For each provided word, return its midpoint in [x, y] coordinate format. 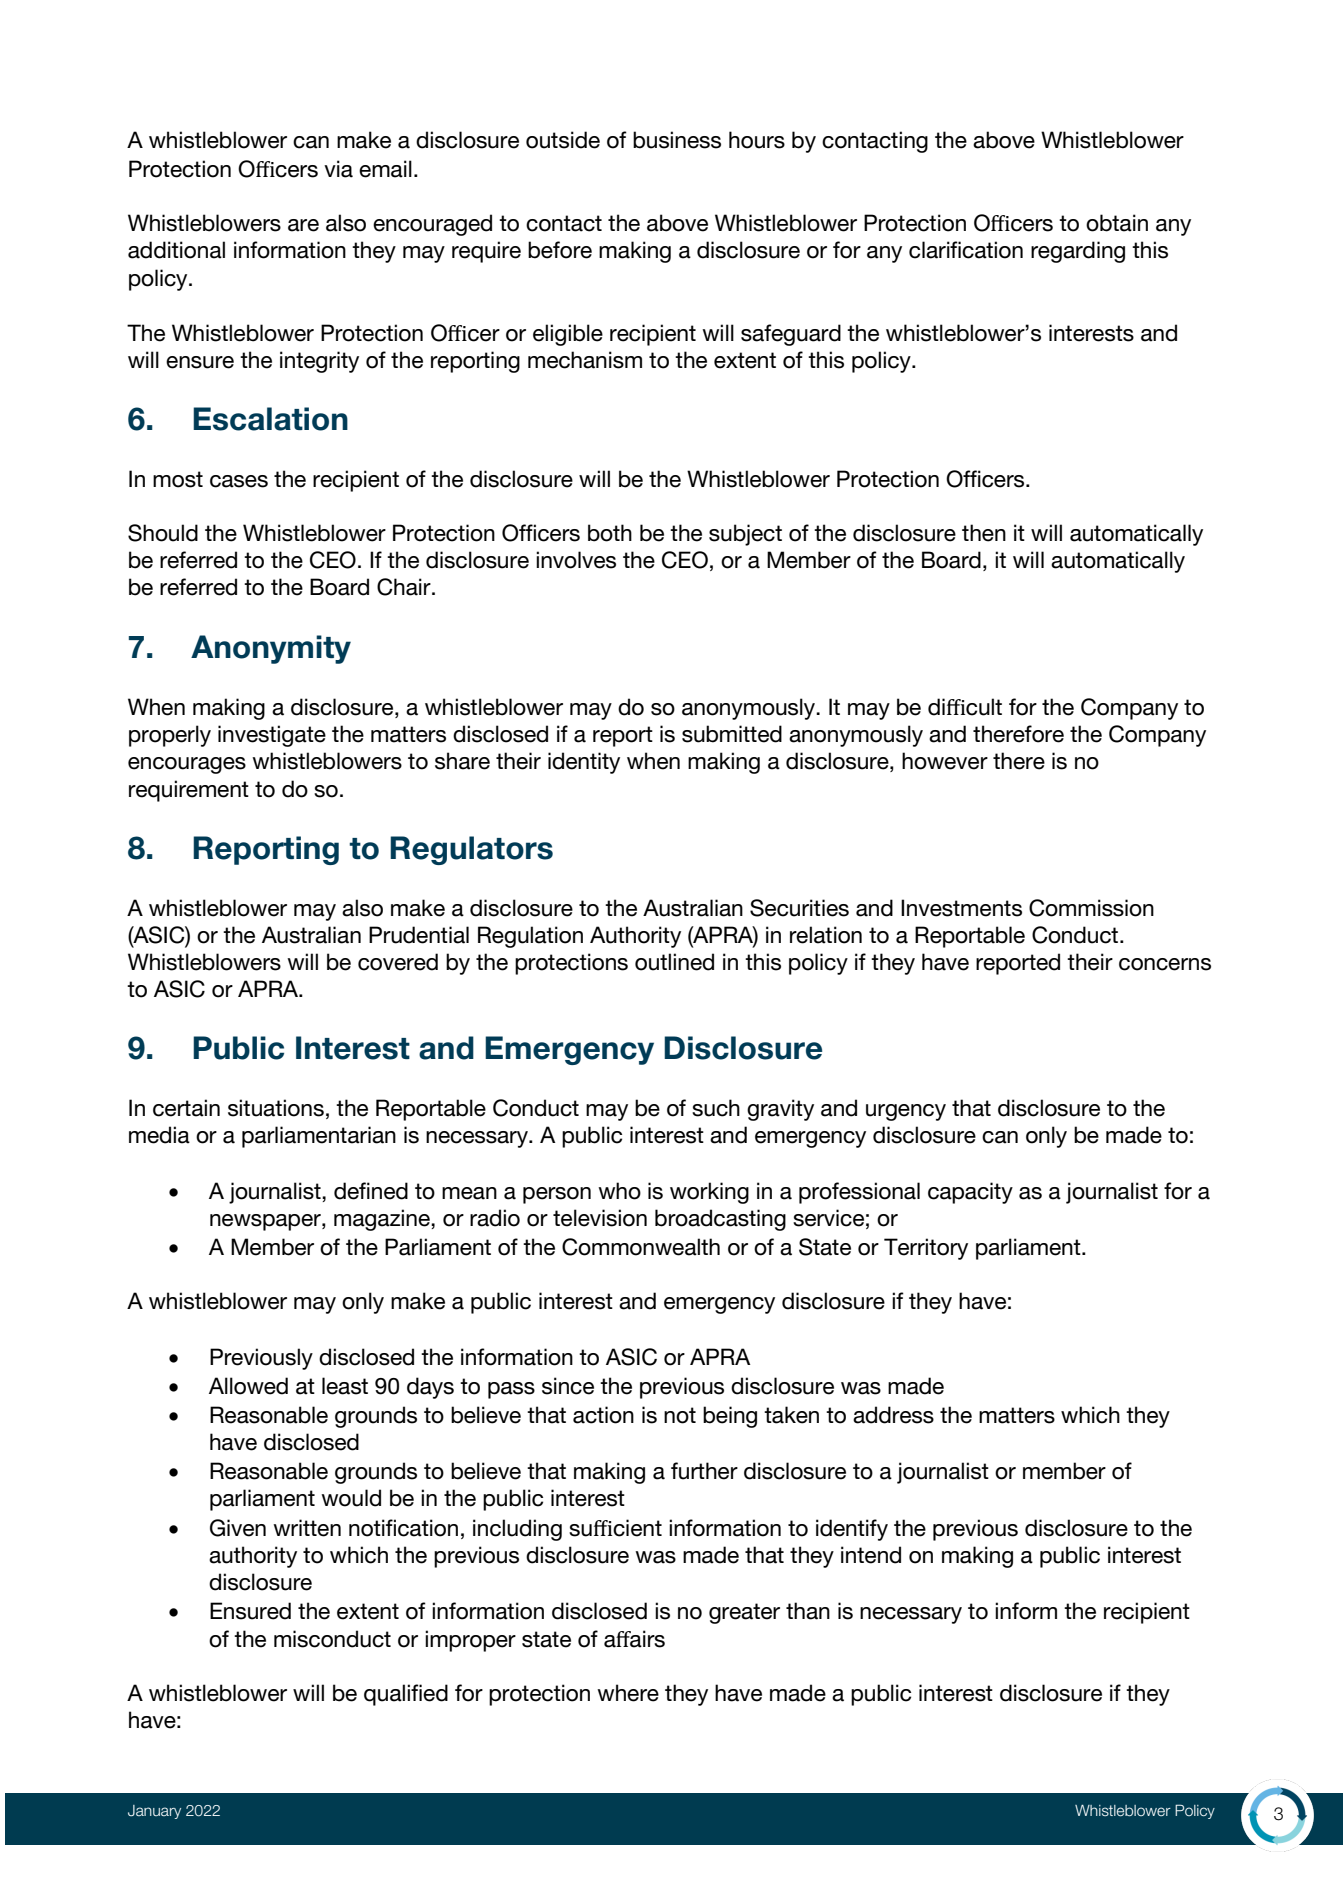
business [677, 140]
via [338, 169]
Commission [1091, 908]
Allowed [248, 1386]
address [893, 1415]
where [628, 1693]
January [154, 1812]
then [984, 533]
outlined [674, 962]
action [603, 1415]
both [610, 533]
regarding [1078, 252]
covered [398, 962]
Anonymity [271, 649]
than [808, 1611]
